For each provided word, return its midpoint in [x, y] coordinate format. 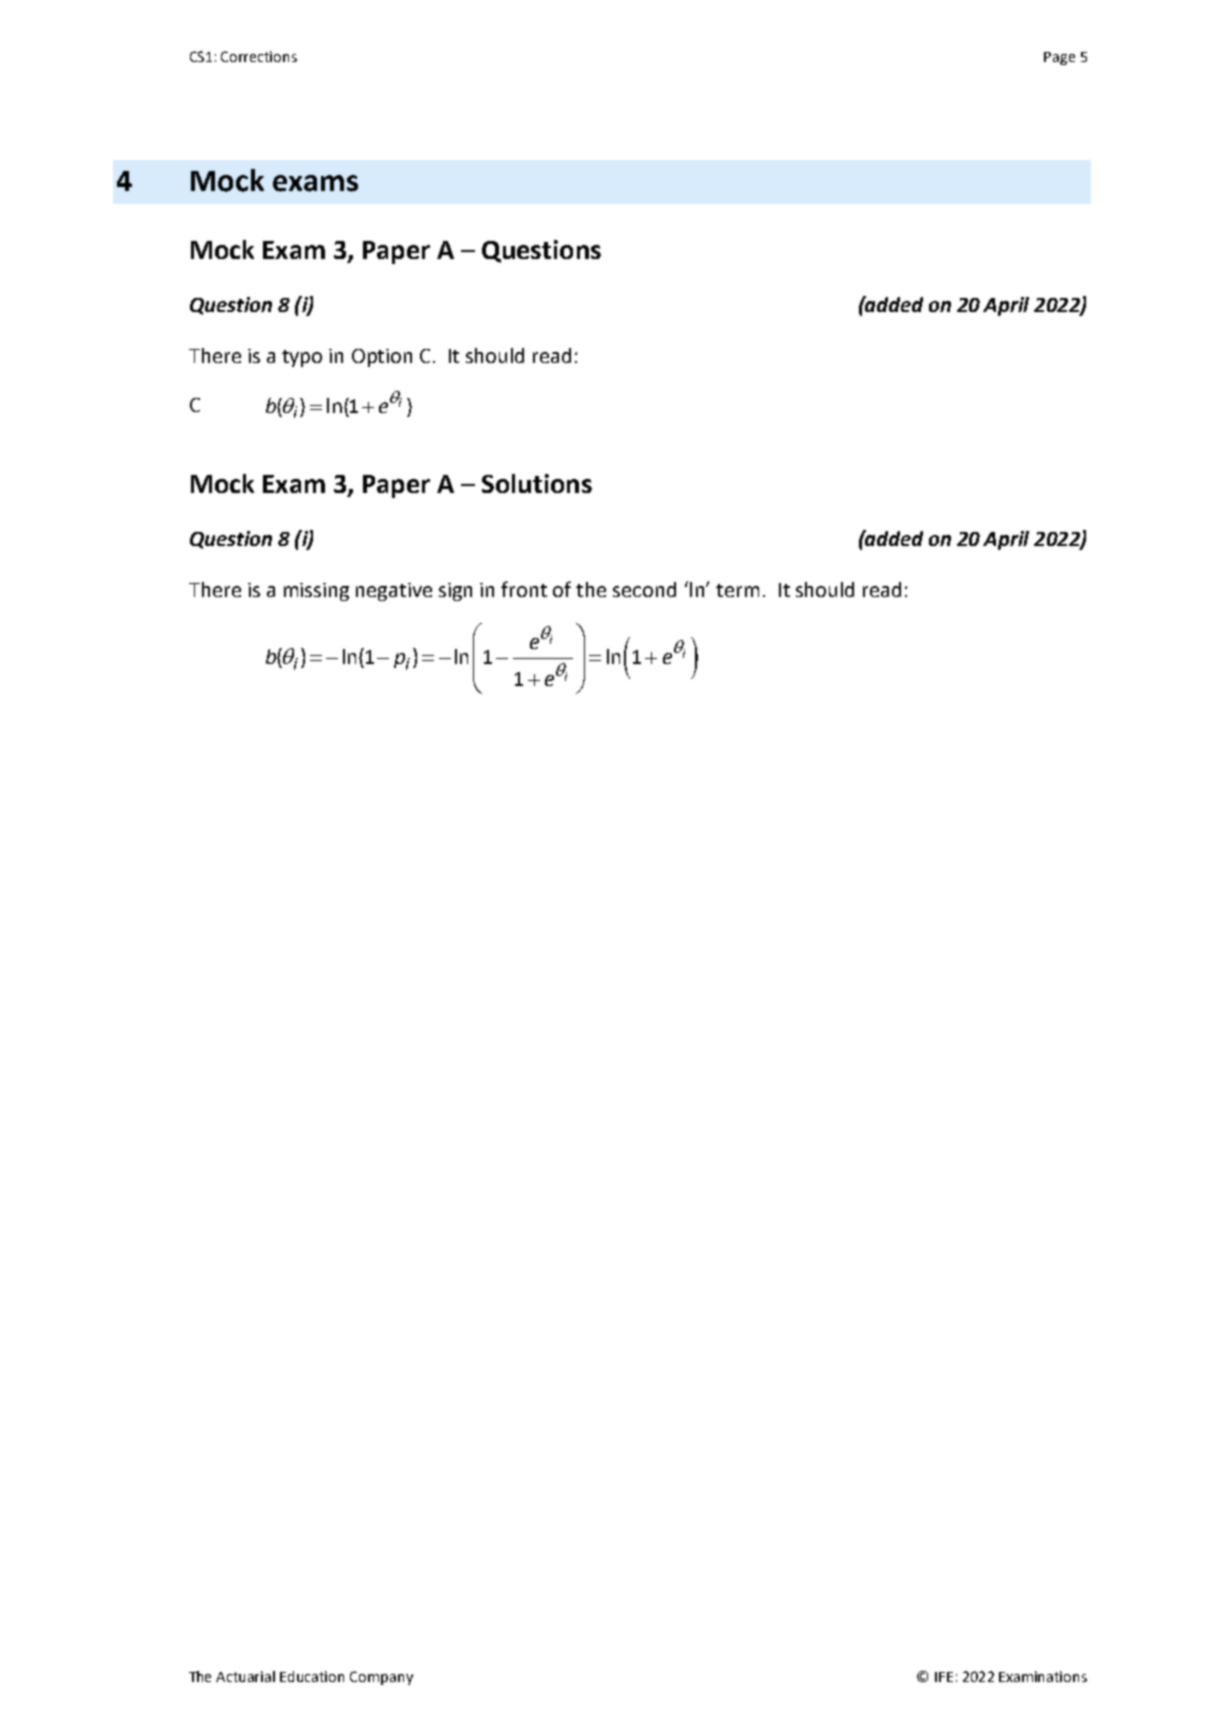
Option [382, 358]
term [737, 590]
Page [1059, 58]
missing [316, 592]
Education [312, 1676]
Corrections [259, 56]
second [644, 589]
